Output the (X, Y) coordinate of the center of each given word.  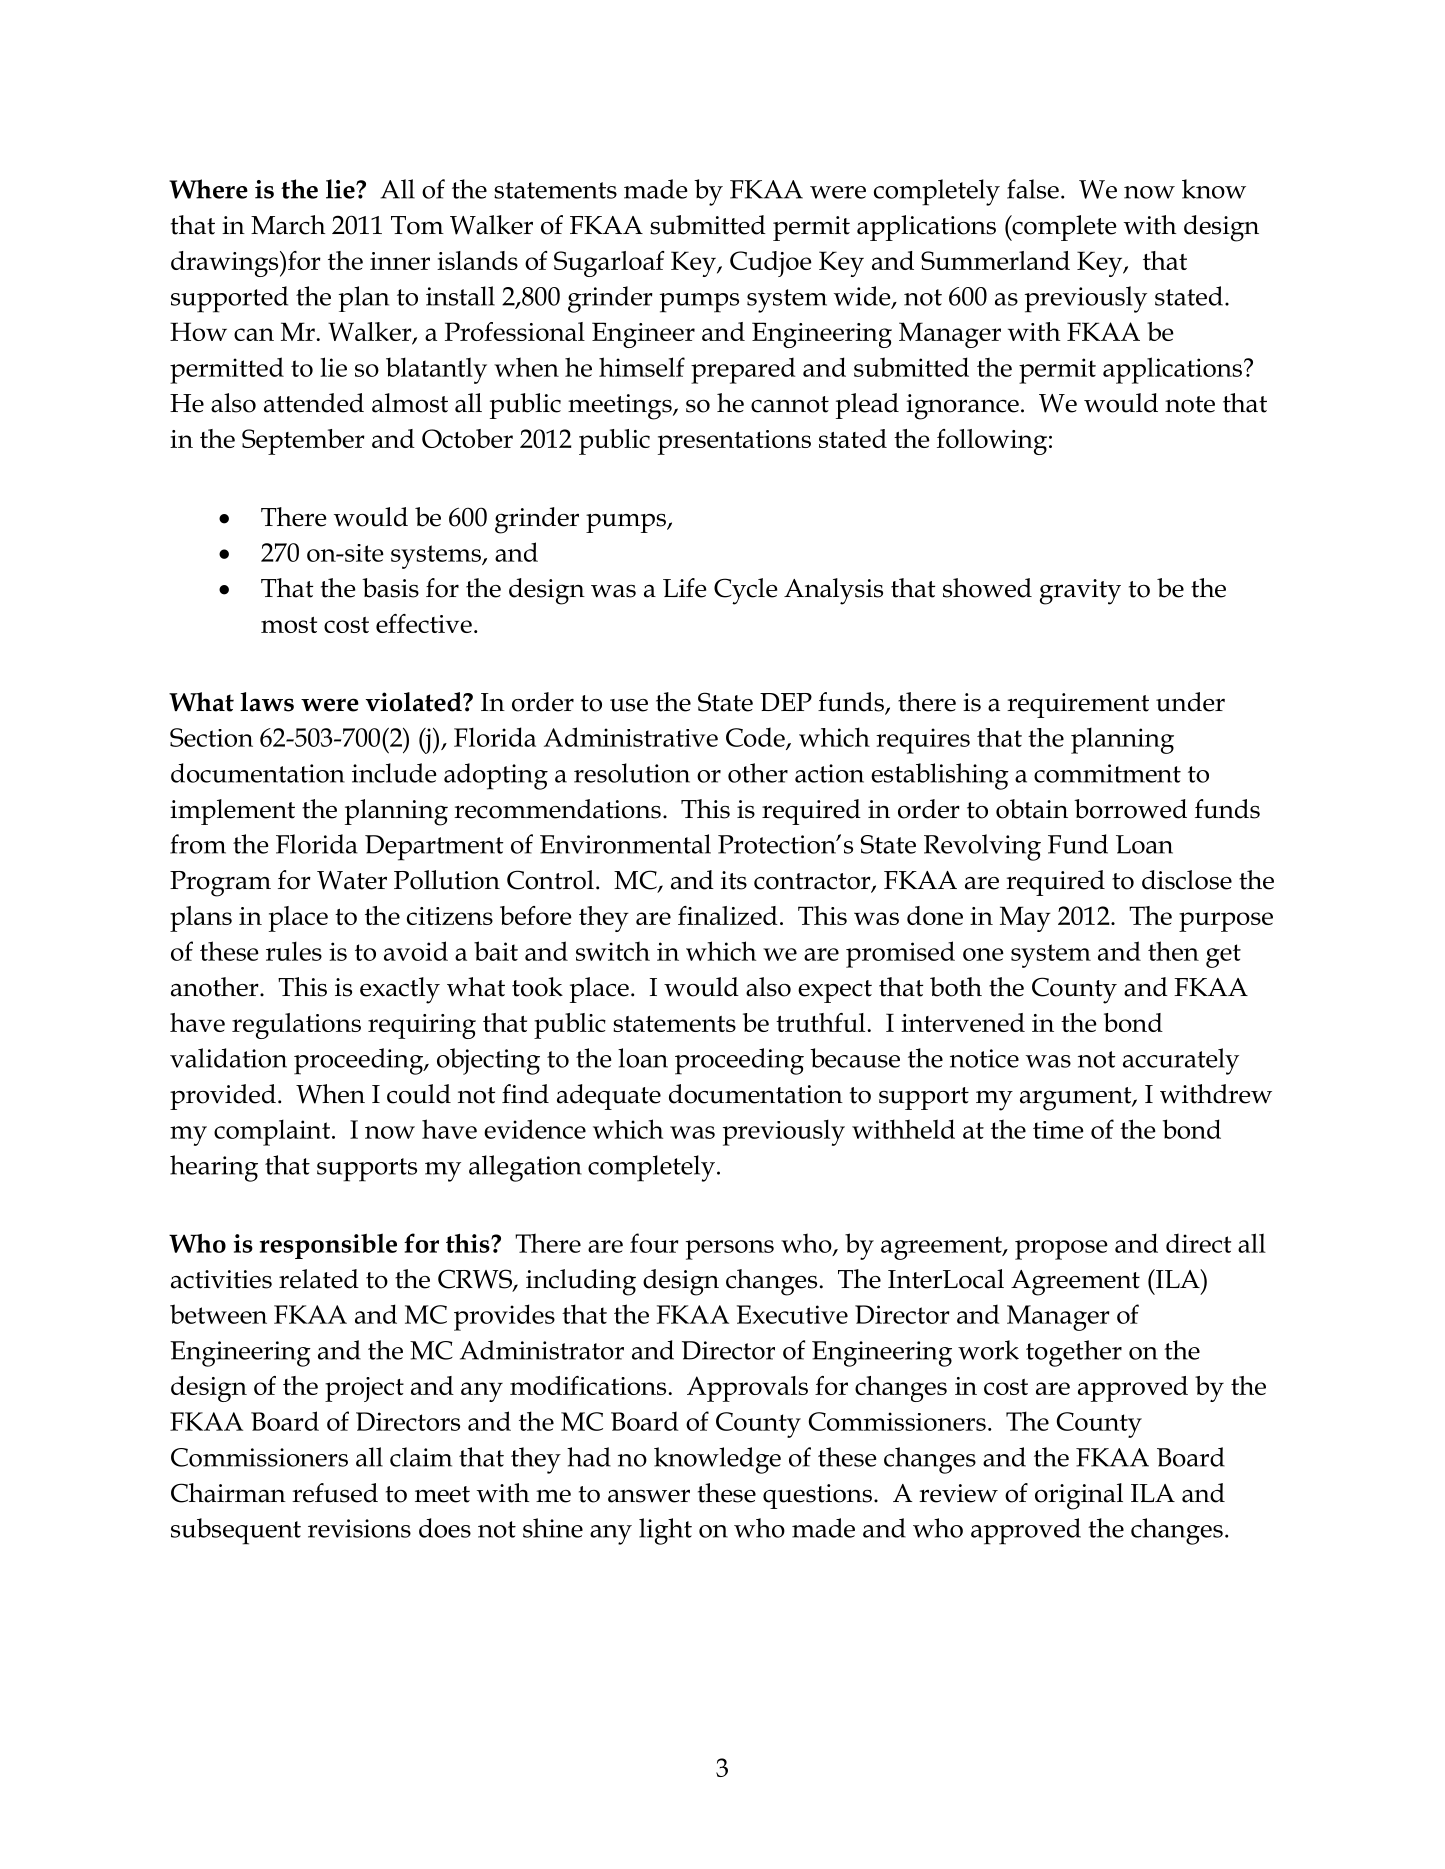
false (1033, 189)
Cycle (746, 591)
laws (267, 702)
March (288, 225)
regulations (296, 1026)
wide (863, 297)
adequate (609, 1097)
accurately (1181, 1061)
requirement (1078, 705)
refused (335, 1493)
